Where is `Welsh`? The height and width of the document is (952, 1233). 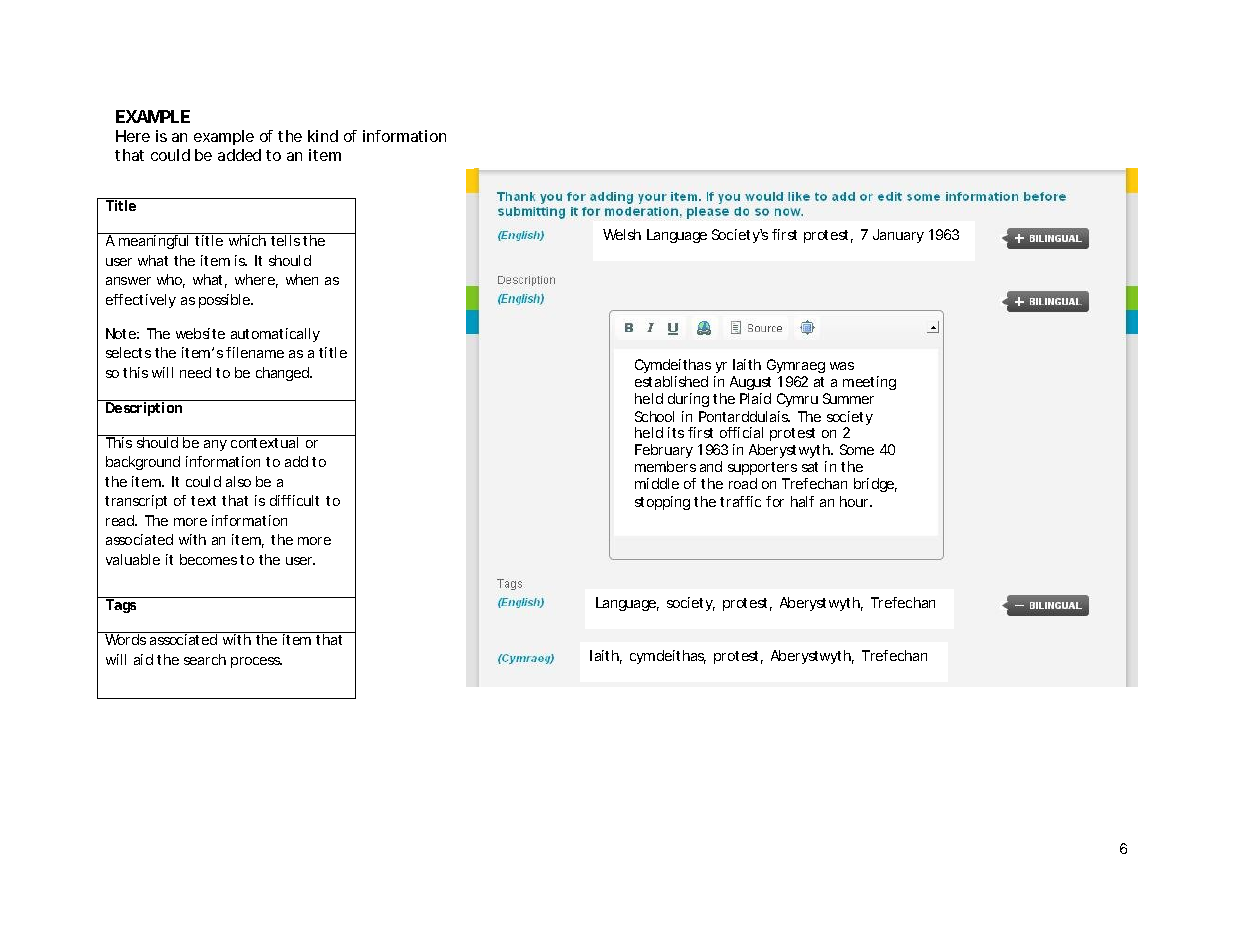
Welsh is located at coordinates (622, 234).
